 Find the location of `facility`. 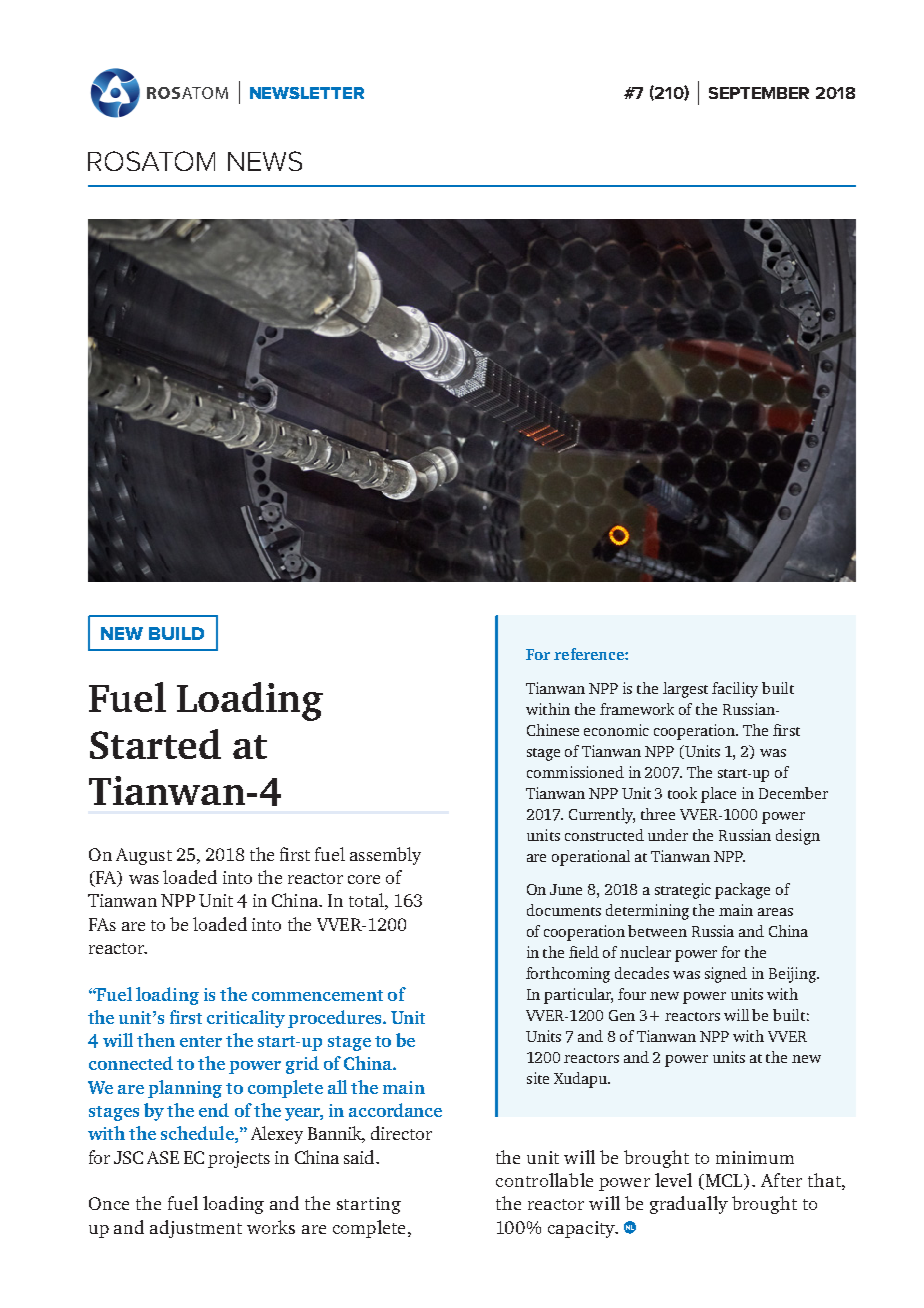

facility is located at coordinates (735, 690).
